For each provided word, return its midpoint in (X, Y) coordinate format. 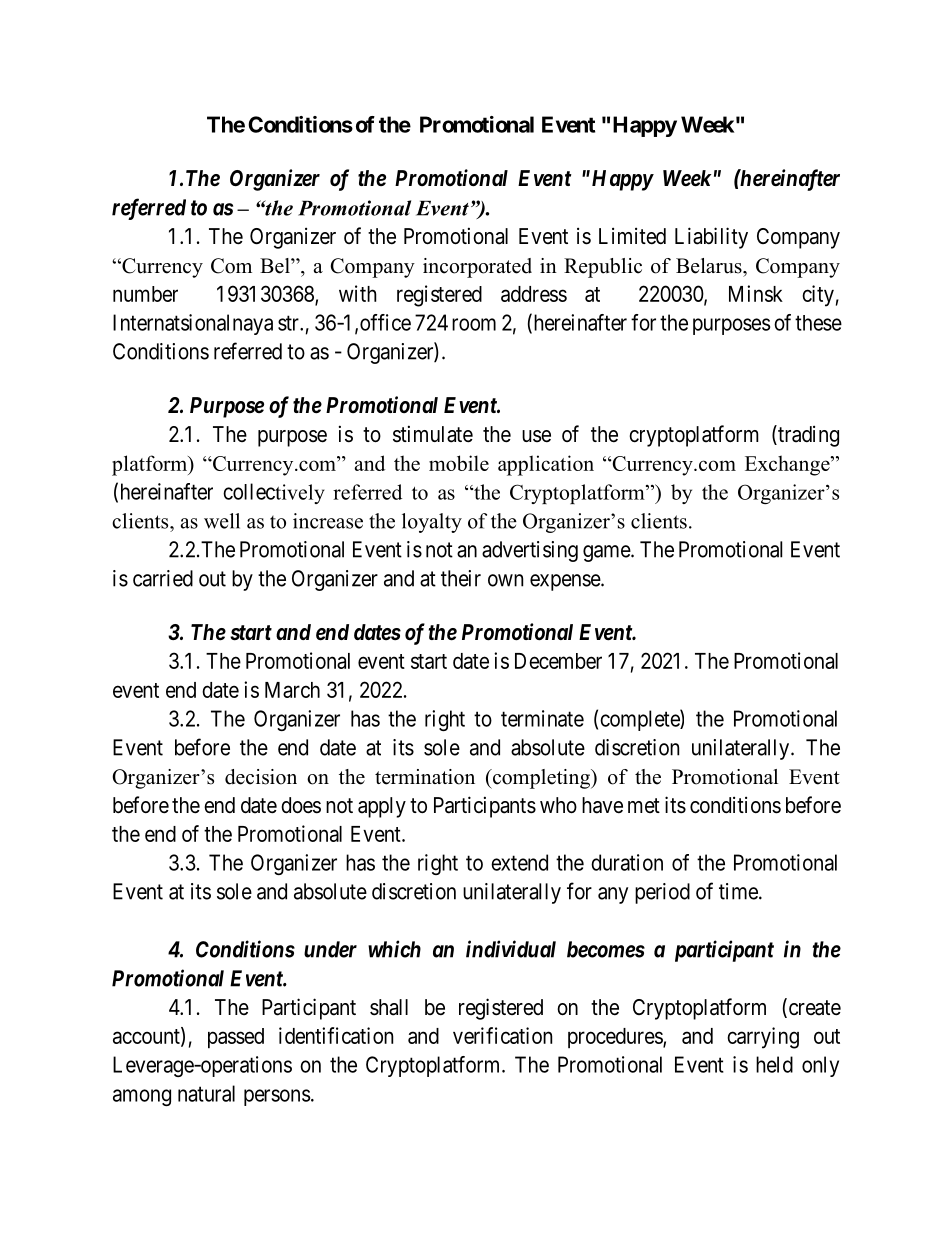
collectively (274, 493)
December (558, 661)
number (145, 294)
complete (640, 720)
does (301, 805)
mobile (459, 463)
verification (502, 1035)
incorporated (477, 268)
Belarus (710, 266)
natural (206, 1093)
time (738, 891)
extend (519, 862)
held (774, 1064)
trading (807, 436)
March (292, 690)
